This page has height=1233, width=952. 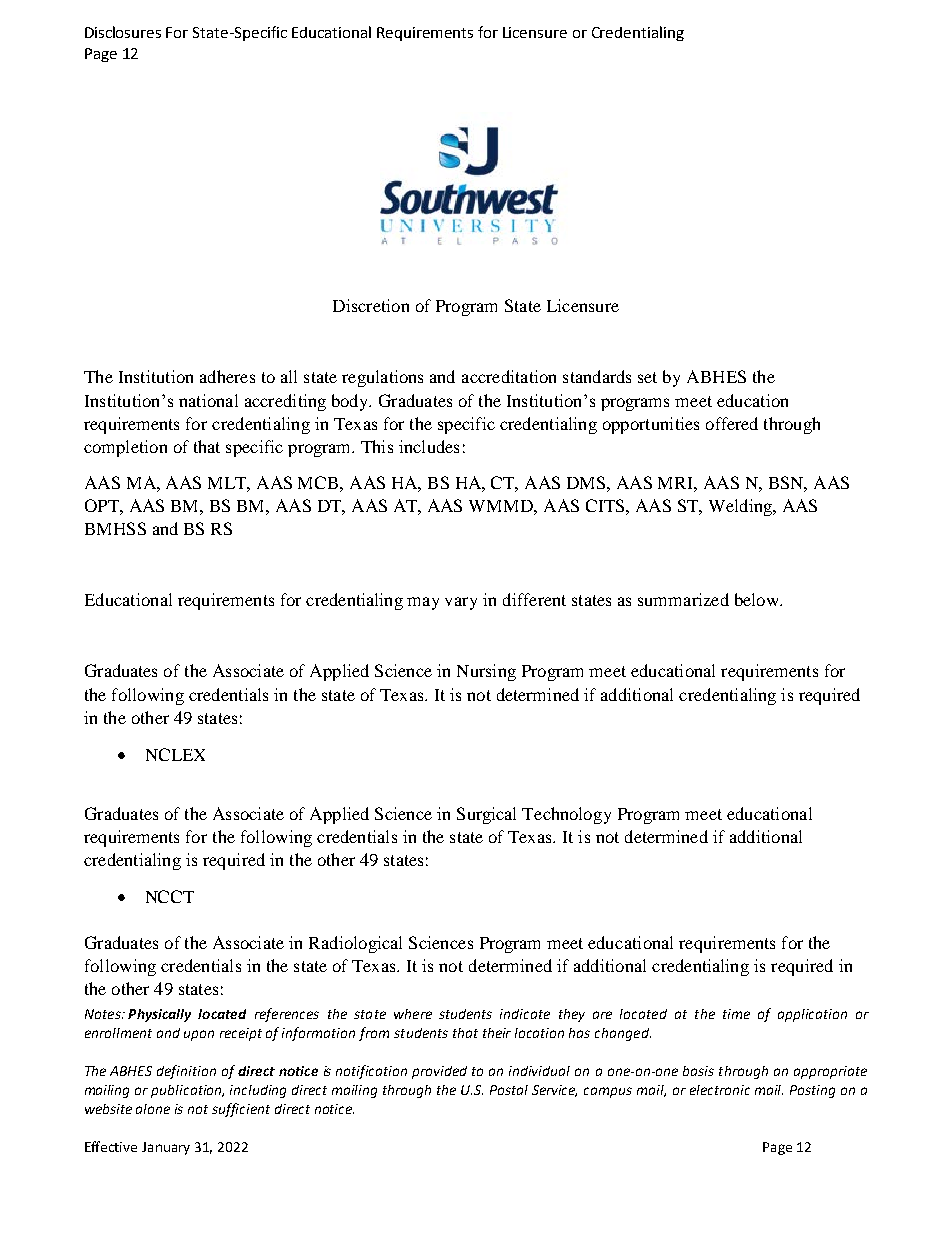 I want to click on Disclosures, so click(x=123, y=32).
